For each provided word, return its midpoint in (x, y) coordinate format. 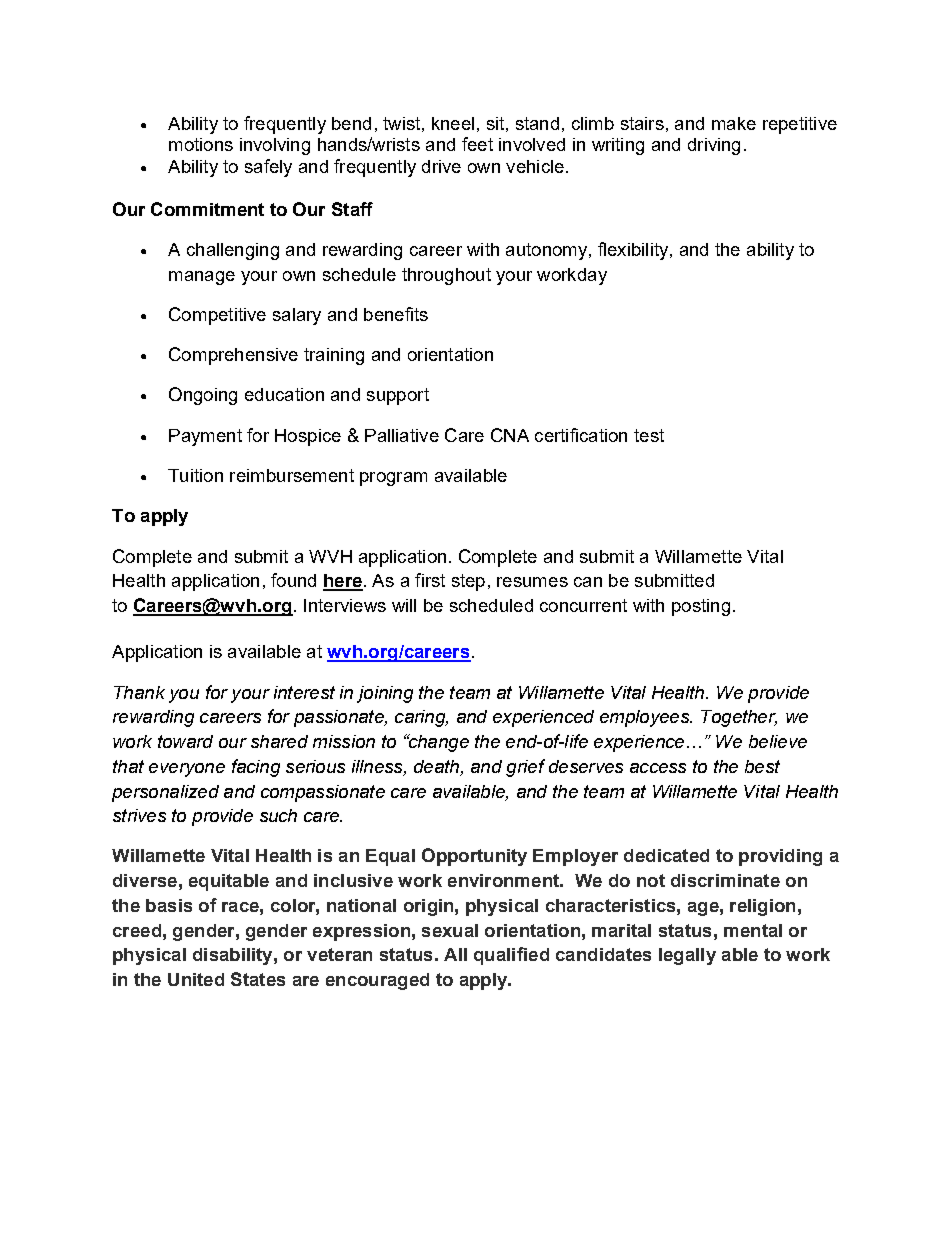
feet (477, 144)
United (196, 979)
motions (201, 144)
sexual (450, 930)
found (293, 580)
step (468, 582)
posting (701, 607)
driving (714, 146)
